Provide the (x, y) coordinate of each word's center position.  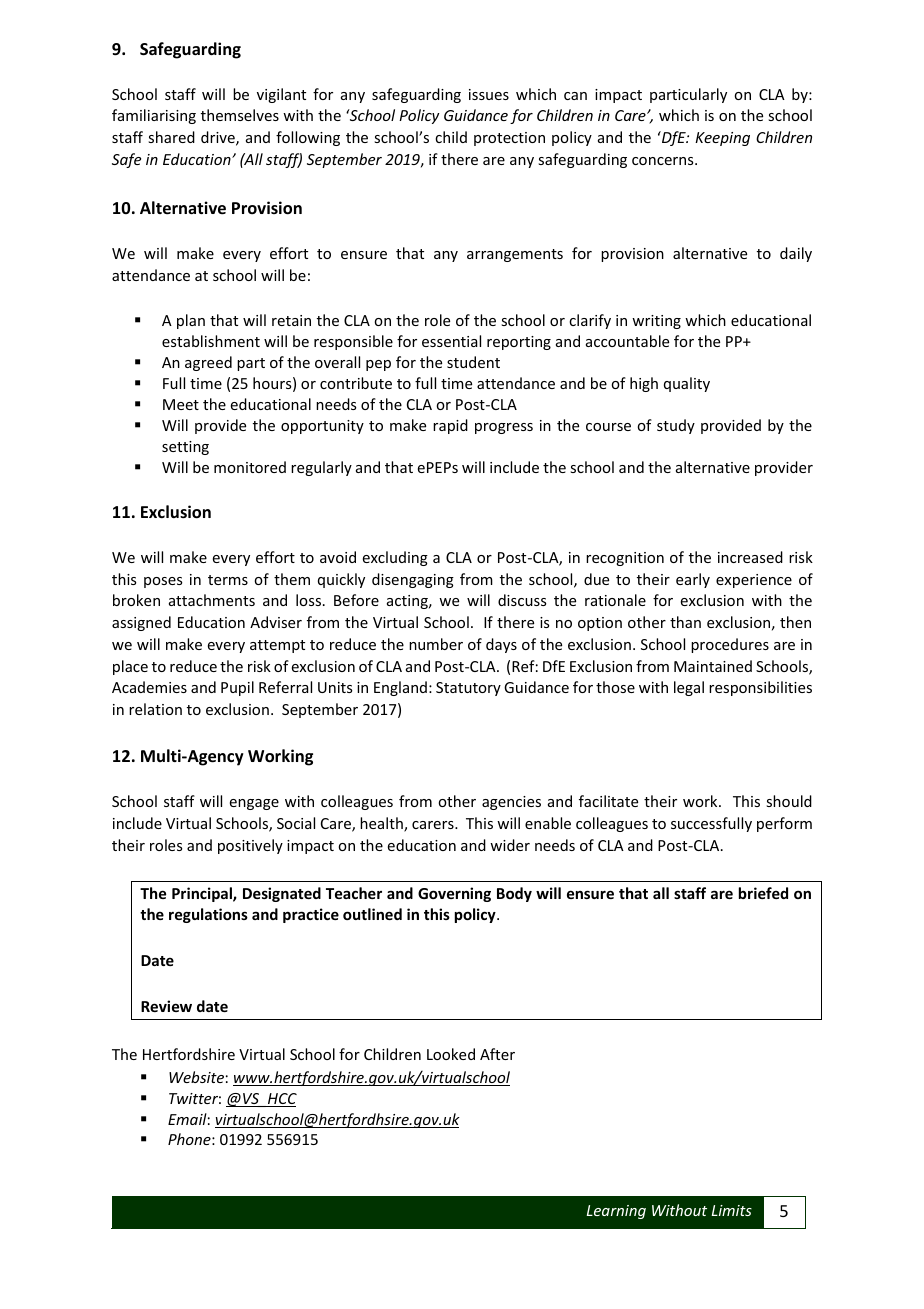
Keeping (722, 139)
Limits (732, 1210)
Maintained (713, 666)
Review (166, 1006)
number (436, 644)
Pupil (237, 688)
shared (171, 137)
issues (489, 94)
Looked (451, 1054)
